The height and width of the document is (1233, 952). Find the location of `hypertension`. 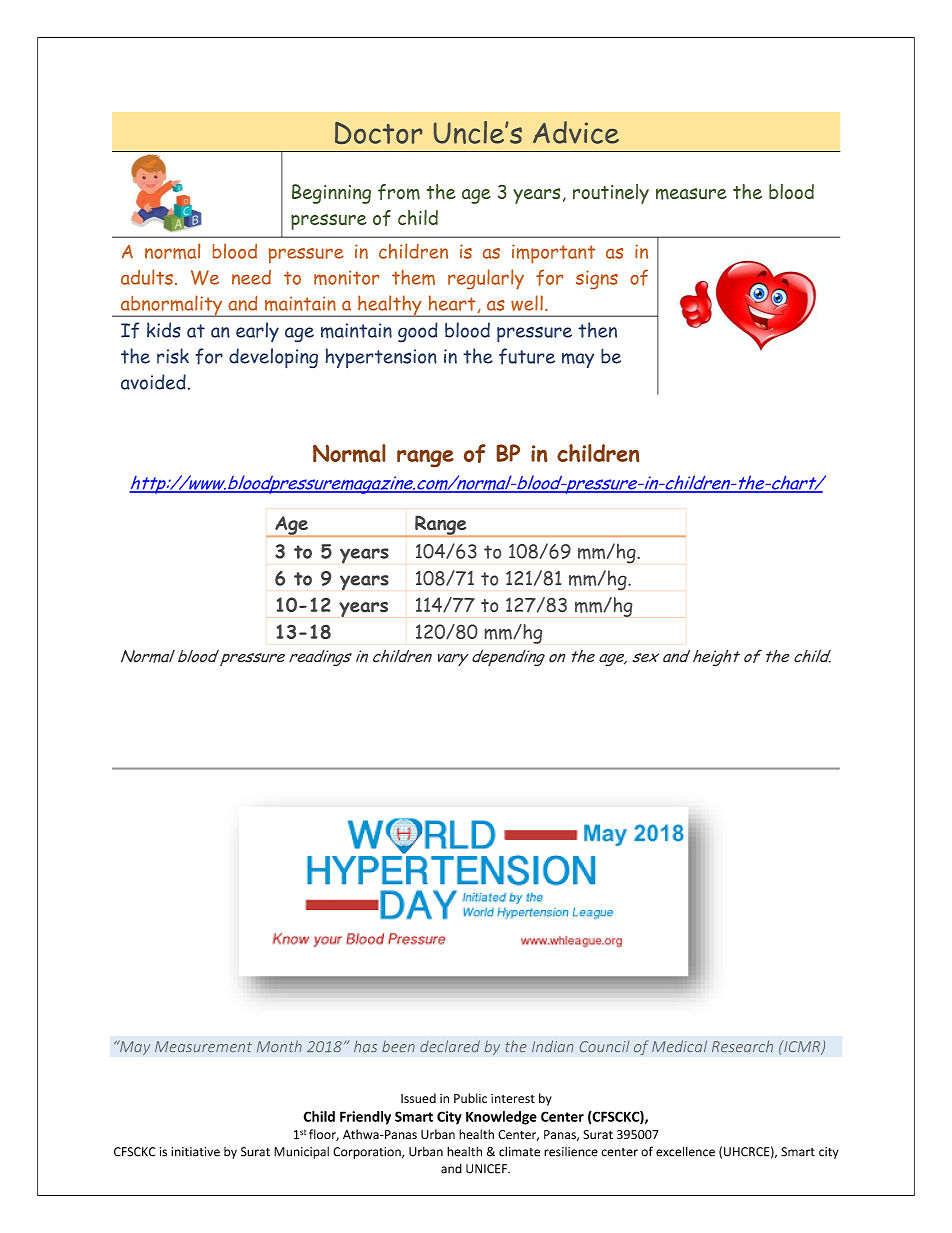

hypertension is located at coordinates (381, 358).
